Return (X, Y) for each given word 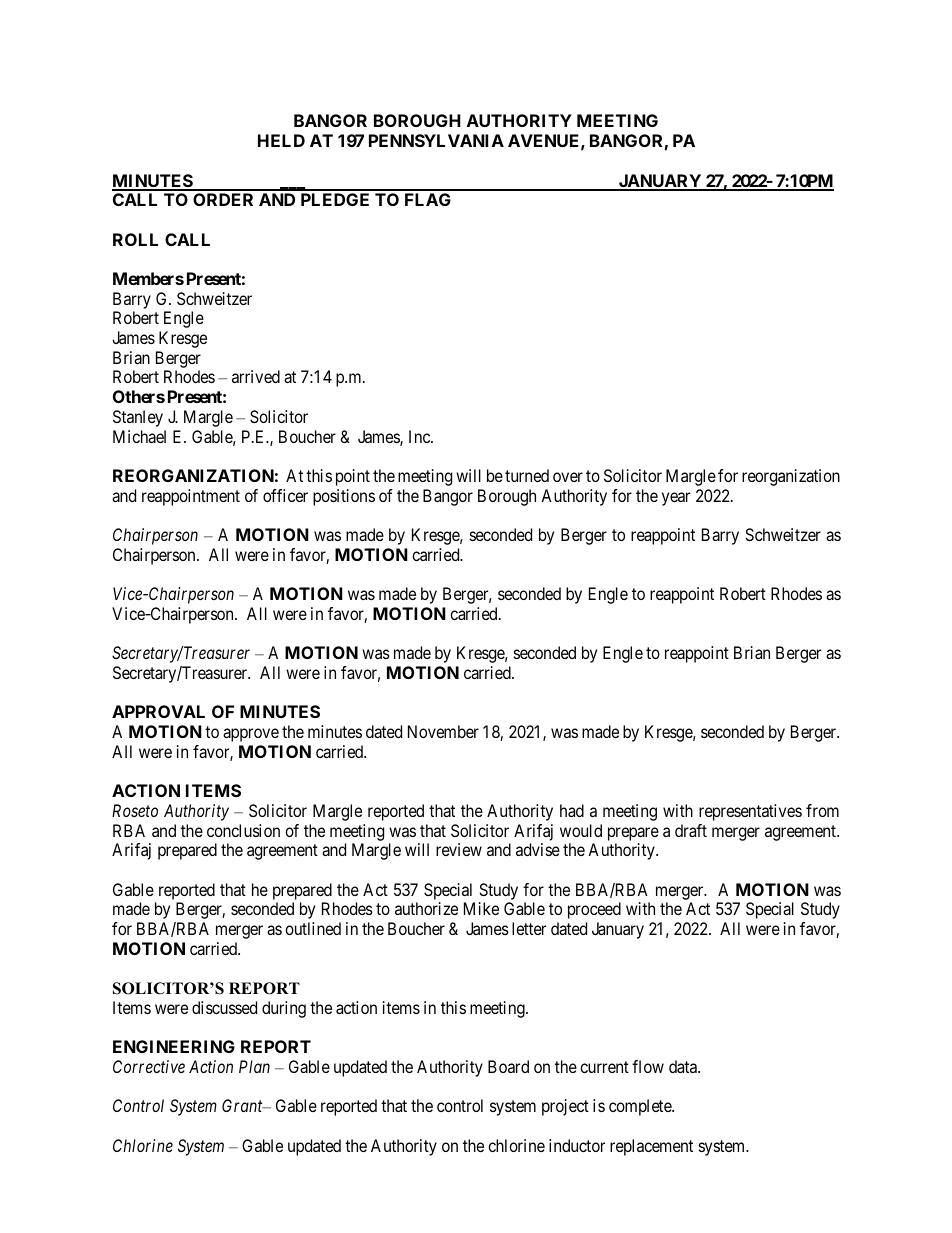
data (684, 1066)
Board (508, 1066)
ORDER (223, 199)
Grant (243, 1105)
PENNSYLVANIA (436, 140)
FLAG (428, 199)
